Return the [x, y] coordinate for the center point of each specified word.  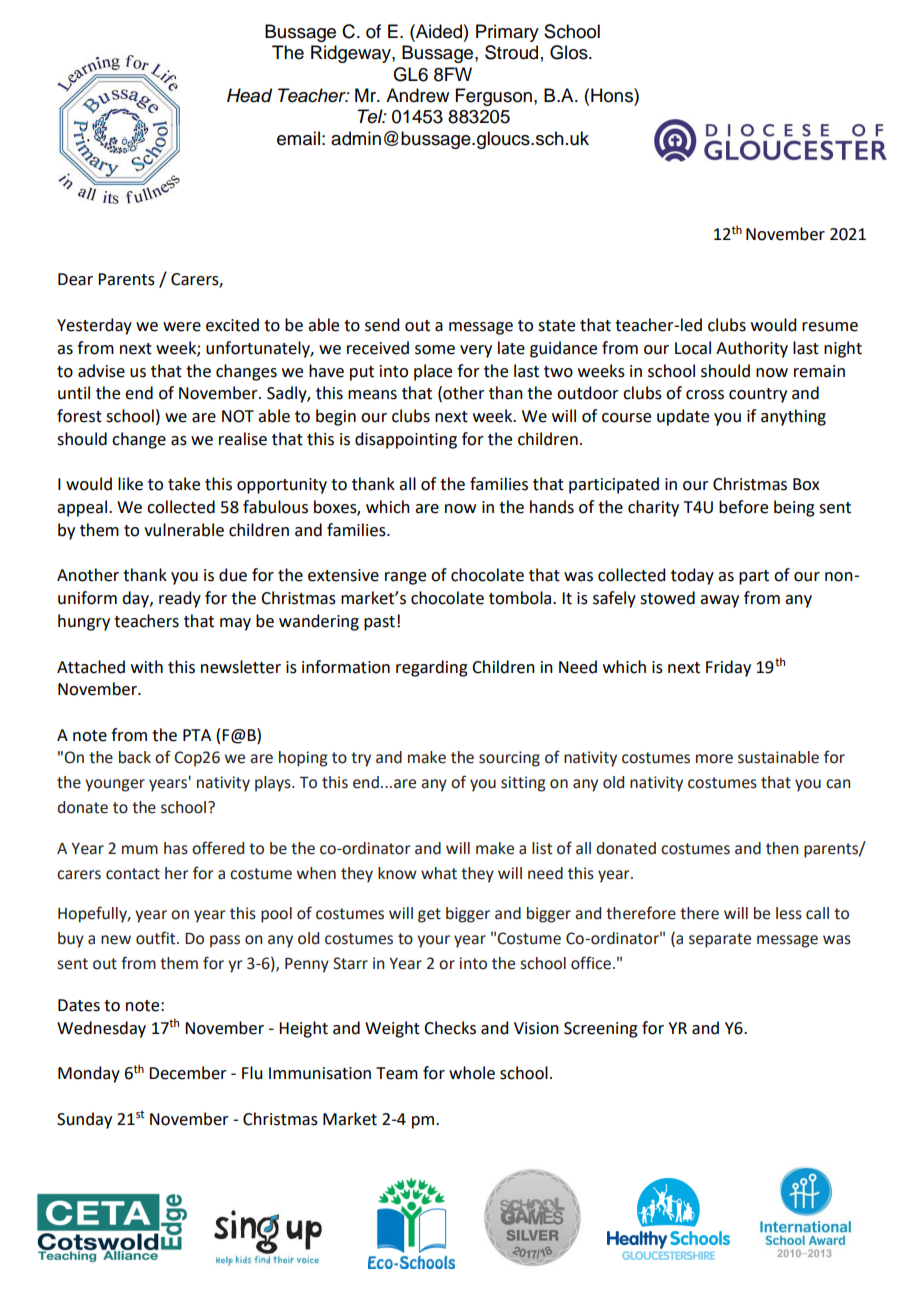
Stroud [511, 52]
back [135, 757]
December [188, 1073]
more [714, 759]
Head [249, 95]
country [758, 395]
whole [472, 1073]
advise [101, 371]
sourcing [509, 759]
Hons [613, 95]
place [433, 372]
